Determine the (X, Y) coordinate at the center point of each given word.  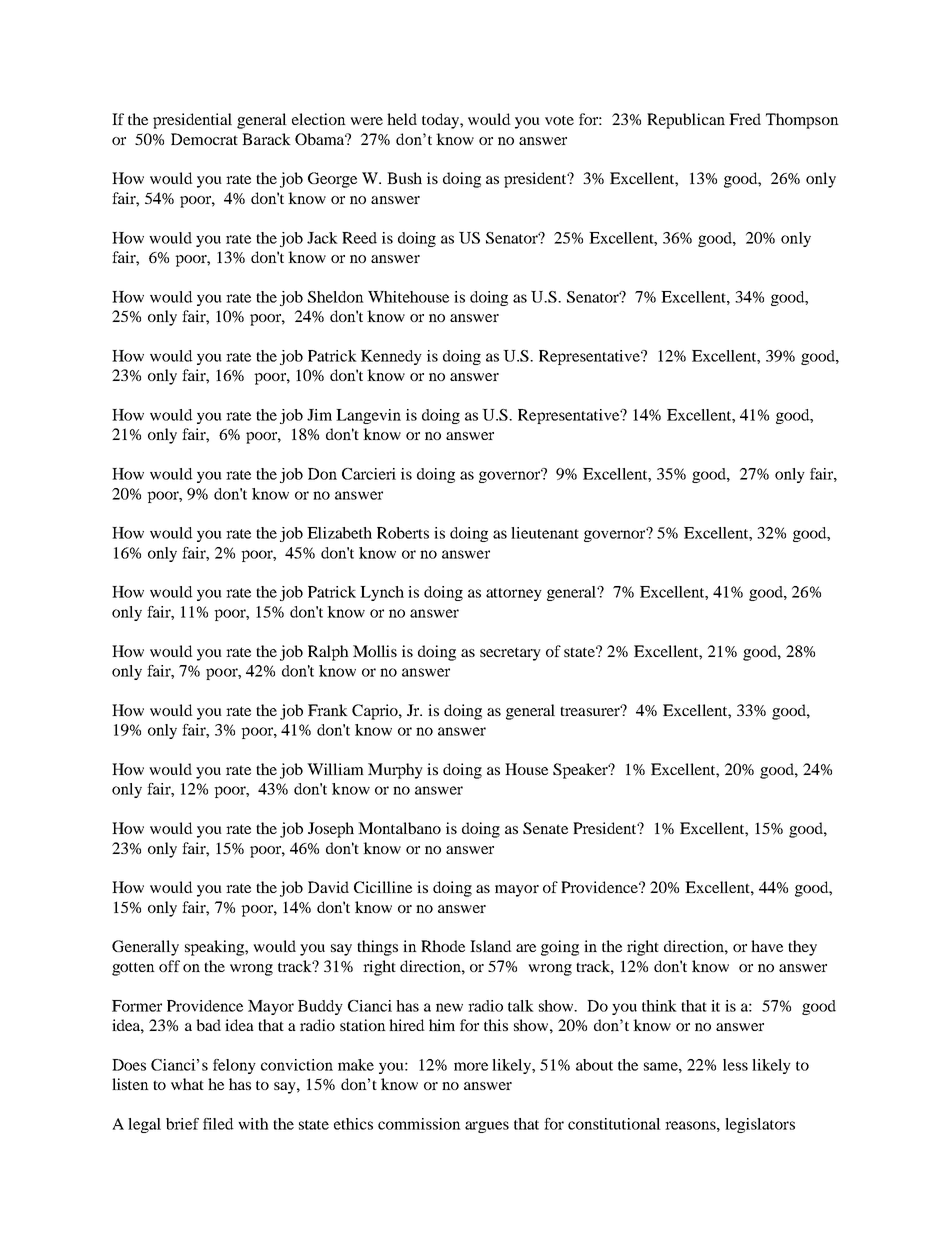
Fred (745, 119)
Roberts (403, 533)
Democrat (204, 139)
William (335, 769)
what (187, 1084)
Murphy (395, 771)
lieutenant (545, 533)
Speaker (582, 771)
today (441, 121)
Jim (319, 415)
